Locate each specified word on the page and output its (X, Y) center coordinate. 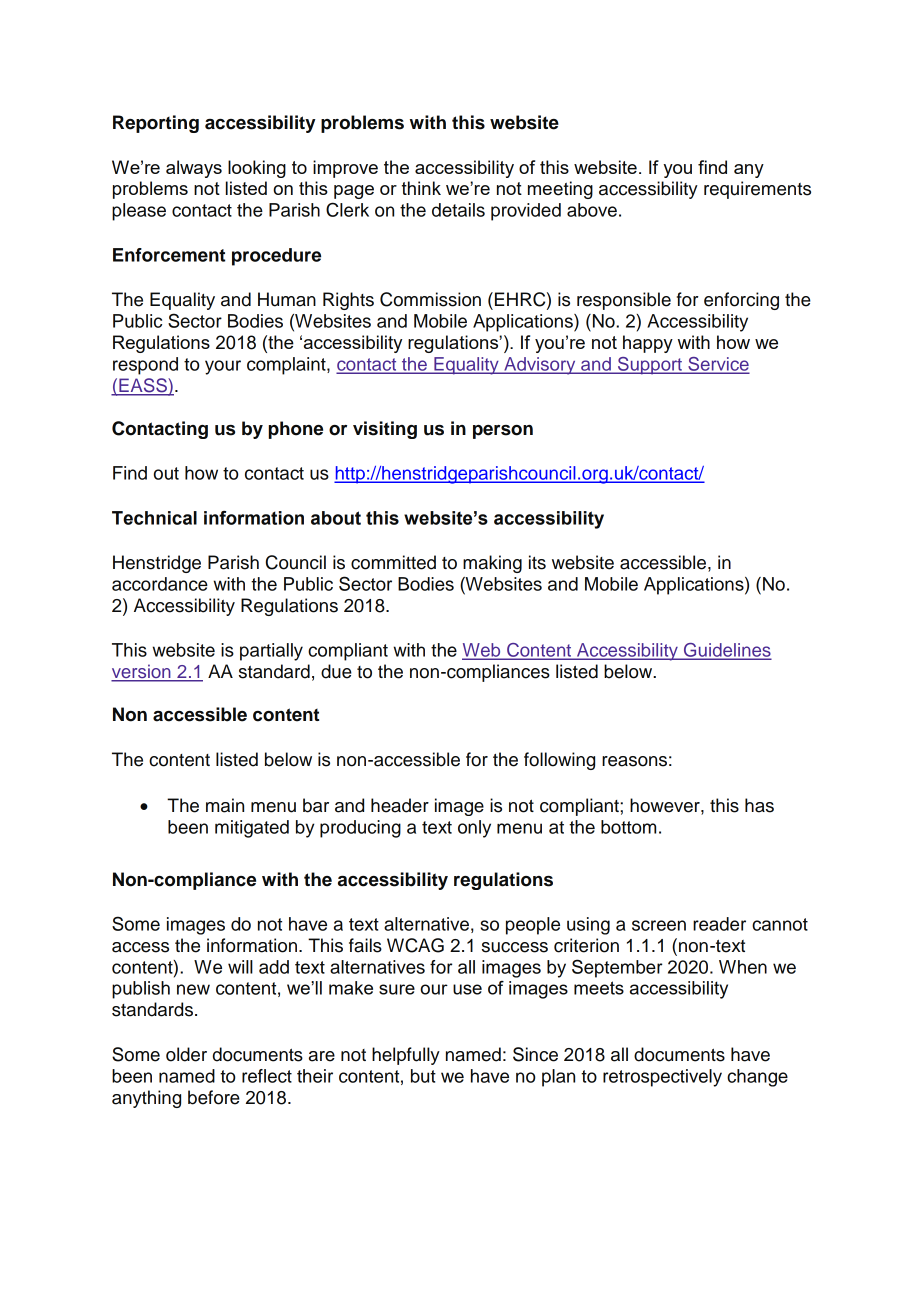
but (423, 1076)
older (186, 1054)
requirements (757, 190)
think (421, 188)
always (194, 169)
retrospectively (662, 1078)
